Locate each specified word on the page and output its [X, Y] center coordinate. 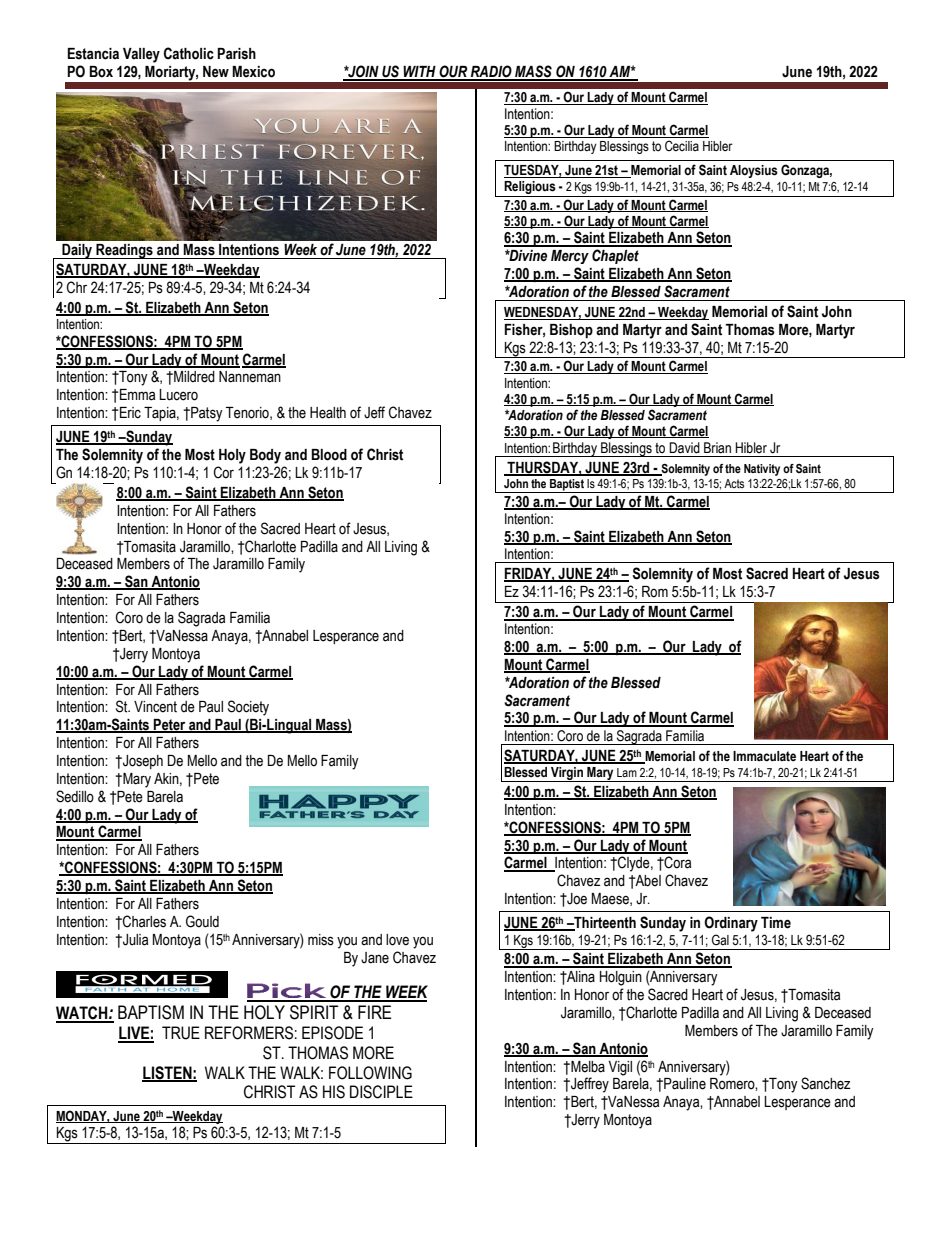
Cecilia [682, 145]
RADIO [491, 72]
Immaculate [764, 756]
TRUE [181, 1033]
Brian [717, 448]
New [216, 72]
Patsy [206, 414]
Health [328, 413]
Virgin [567, 774]
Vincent [155, 707]
